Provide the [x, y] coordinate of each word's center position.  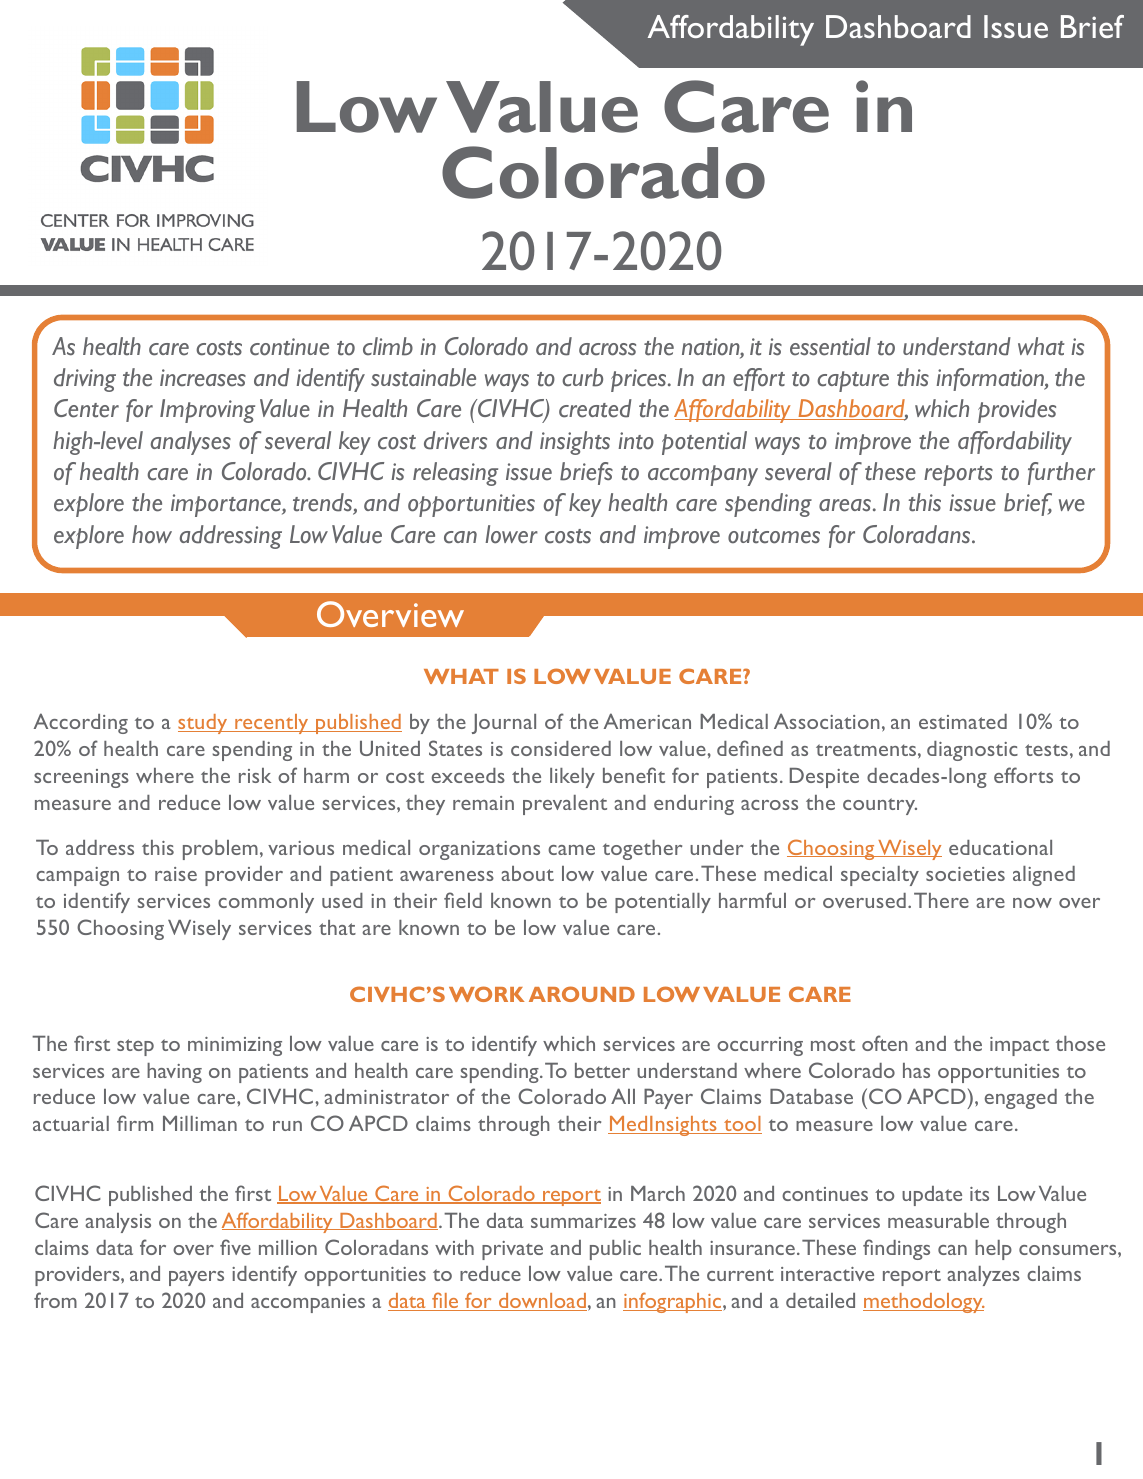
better [602, 1070]
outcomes [774, 536]
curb [582, 377]
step [135, 1047]
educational [1000, 847]
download [542, 1302]
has [916, 1070]
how [152, 534]
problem [220, 850]
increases [203, 378]
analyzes [983, 1276]
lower [511, 534]
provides [1017, 411]
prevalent [565, 805]
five [235, 1247]
